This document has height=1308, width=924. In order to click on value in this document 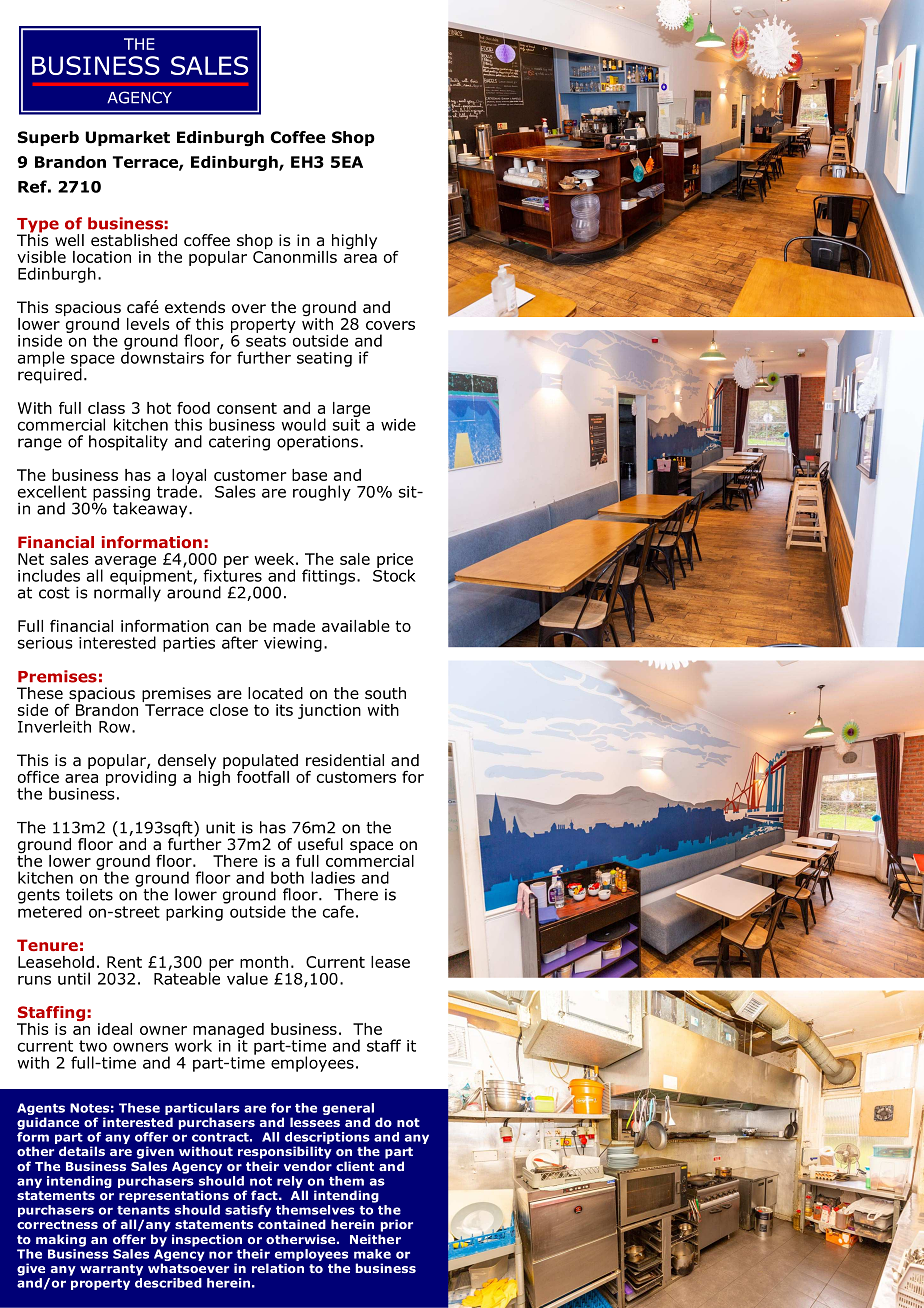, I will do `click(247, 978)`.
